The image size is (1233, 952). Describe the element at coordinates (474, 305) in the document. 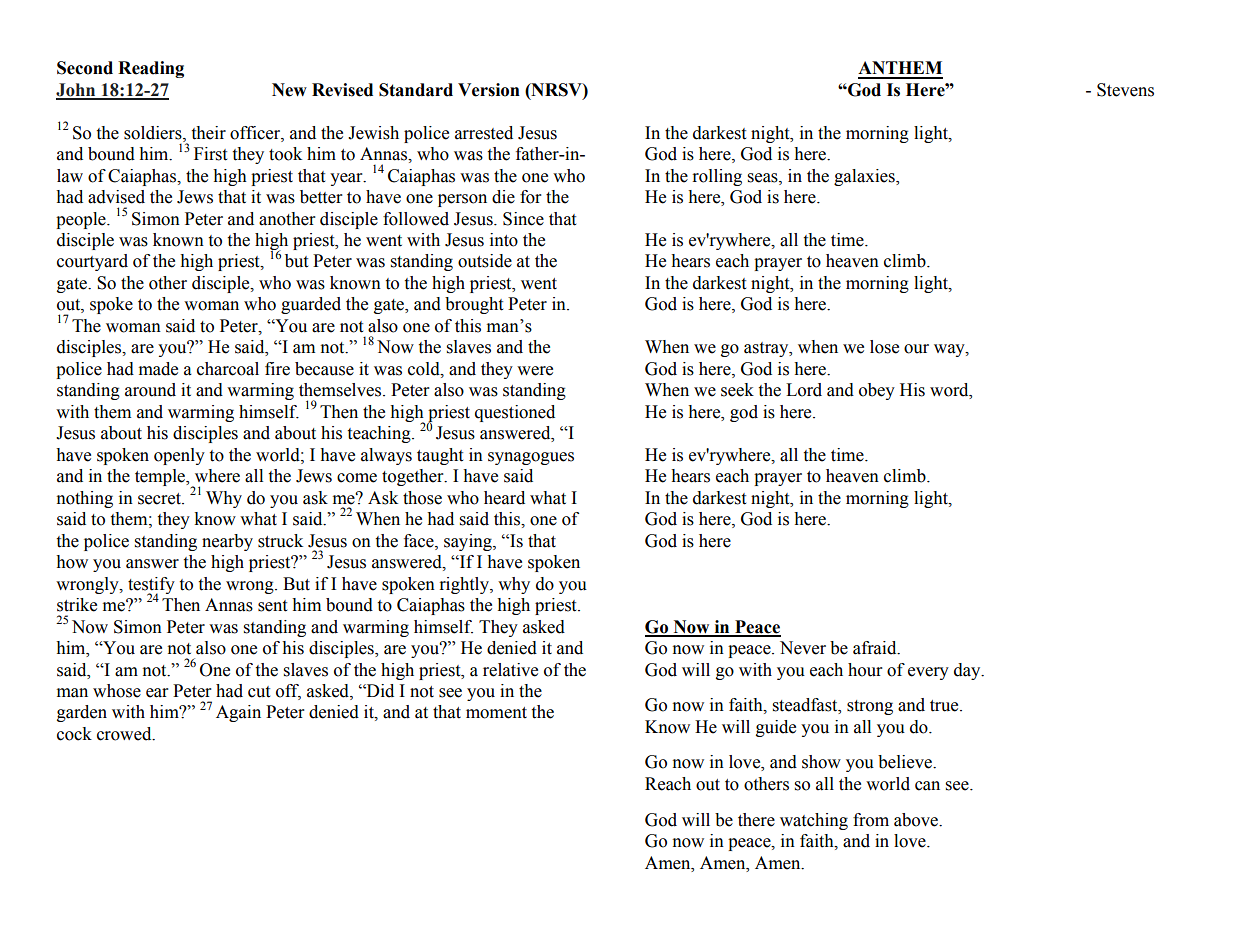

I see `brought` at that location.
